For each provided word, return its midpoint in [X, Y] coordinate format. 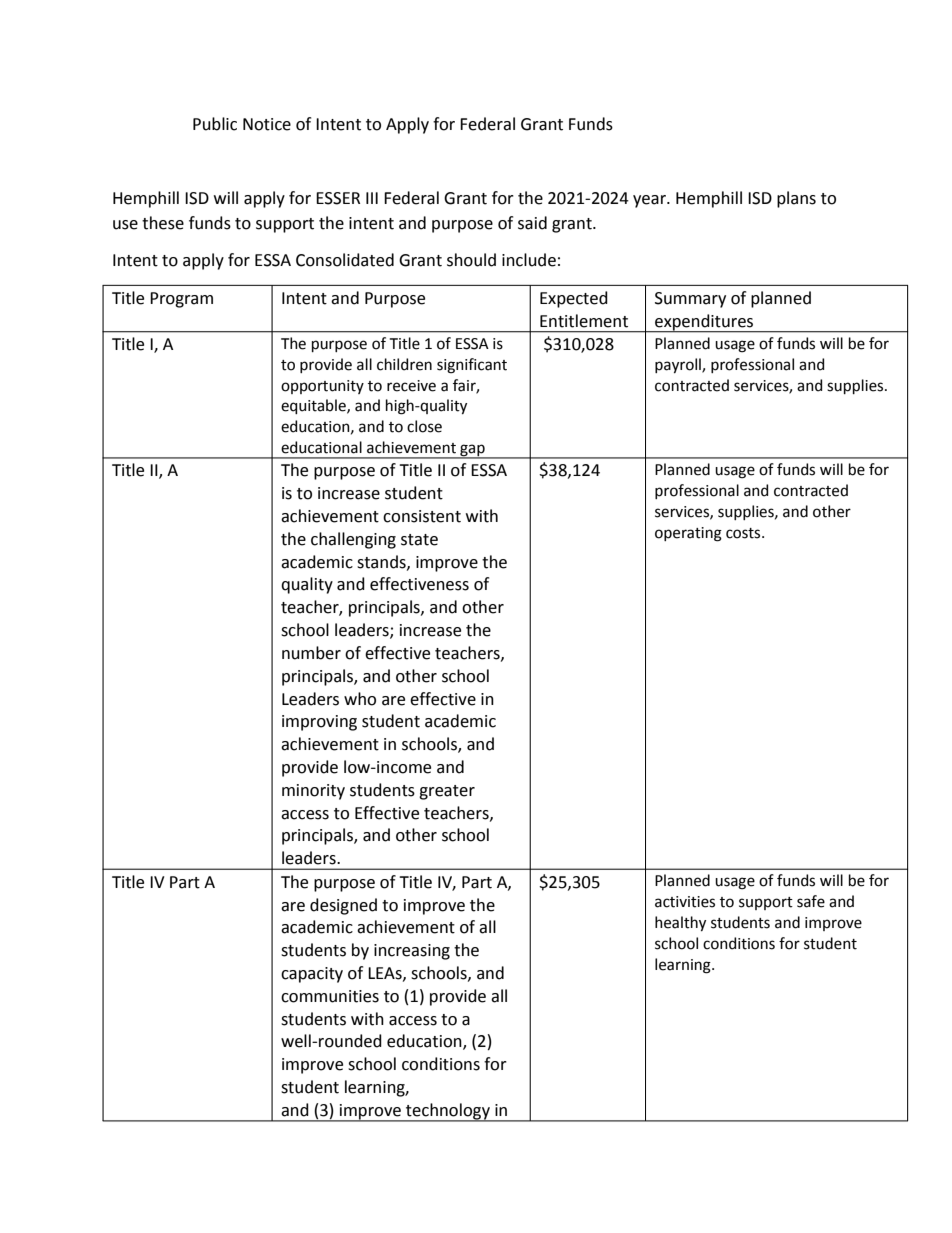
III [372, 198]
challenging [353, 540]
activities [685, 902]
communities [330, 996]
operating [688, 534]
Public [215, 124]
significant [472, 366]
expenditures [704, 323]
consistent [422, 516]
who [360, 699]
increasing [412, 952]
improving [319, 723]
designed [343, 906]
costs [744, 533]
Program [181, 300]
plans [796, 199]
